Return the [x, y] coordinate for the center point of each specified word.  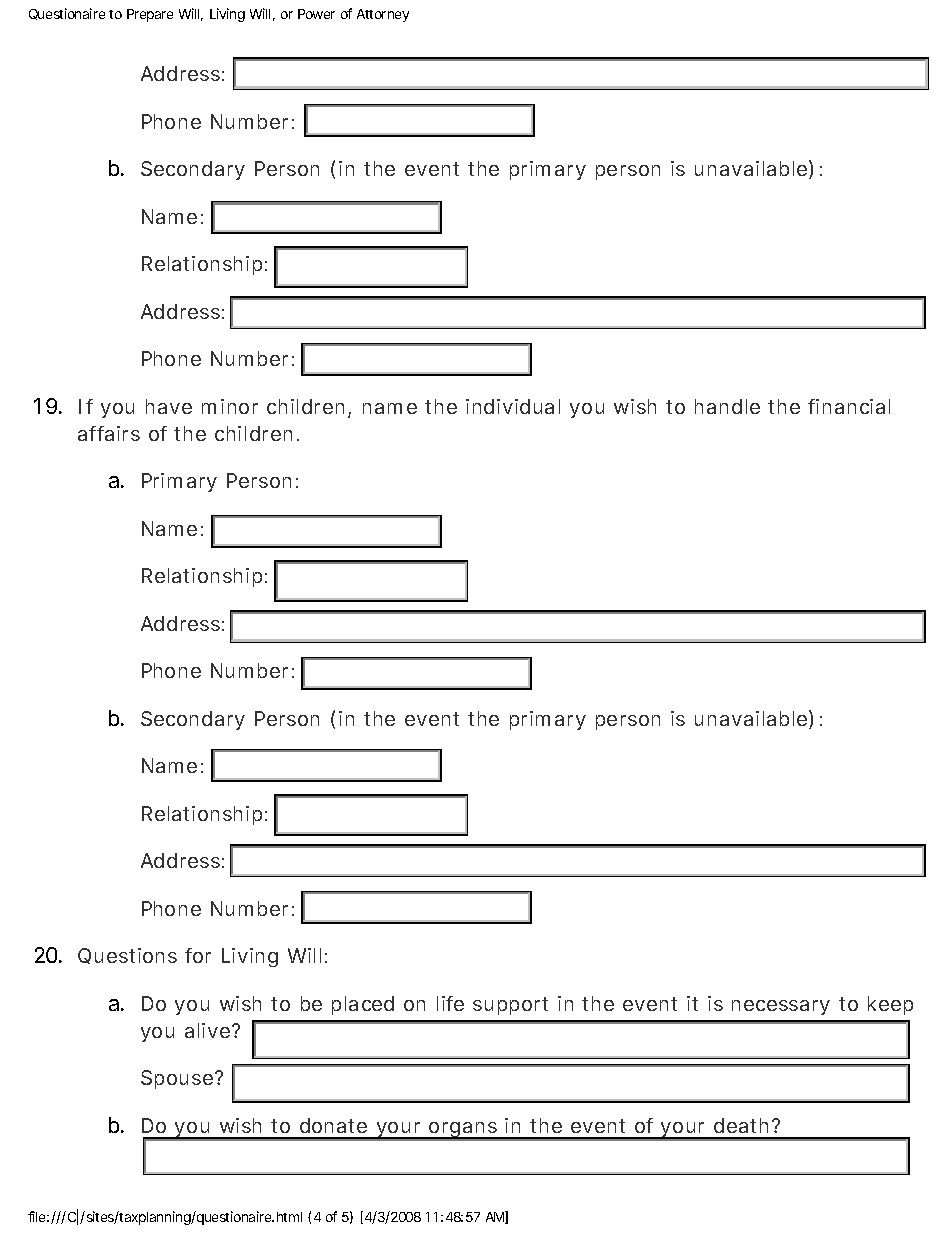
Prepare [150, 15]
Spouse [177, 1079]
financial [849, 406]
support [510, 1006]
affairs [109, 433]
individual [513, 406]
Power [316, 14]
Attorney [383, 15]
